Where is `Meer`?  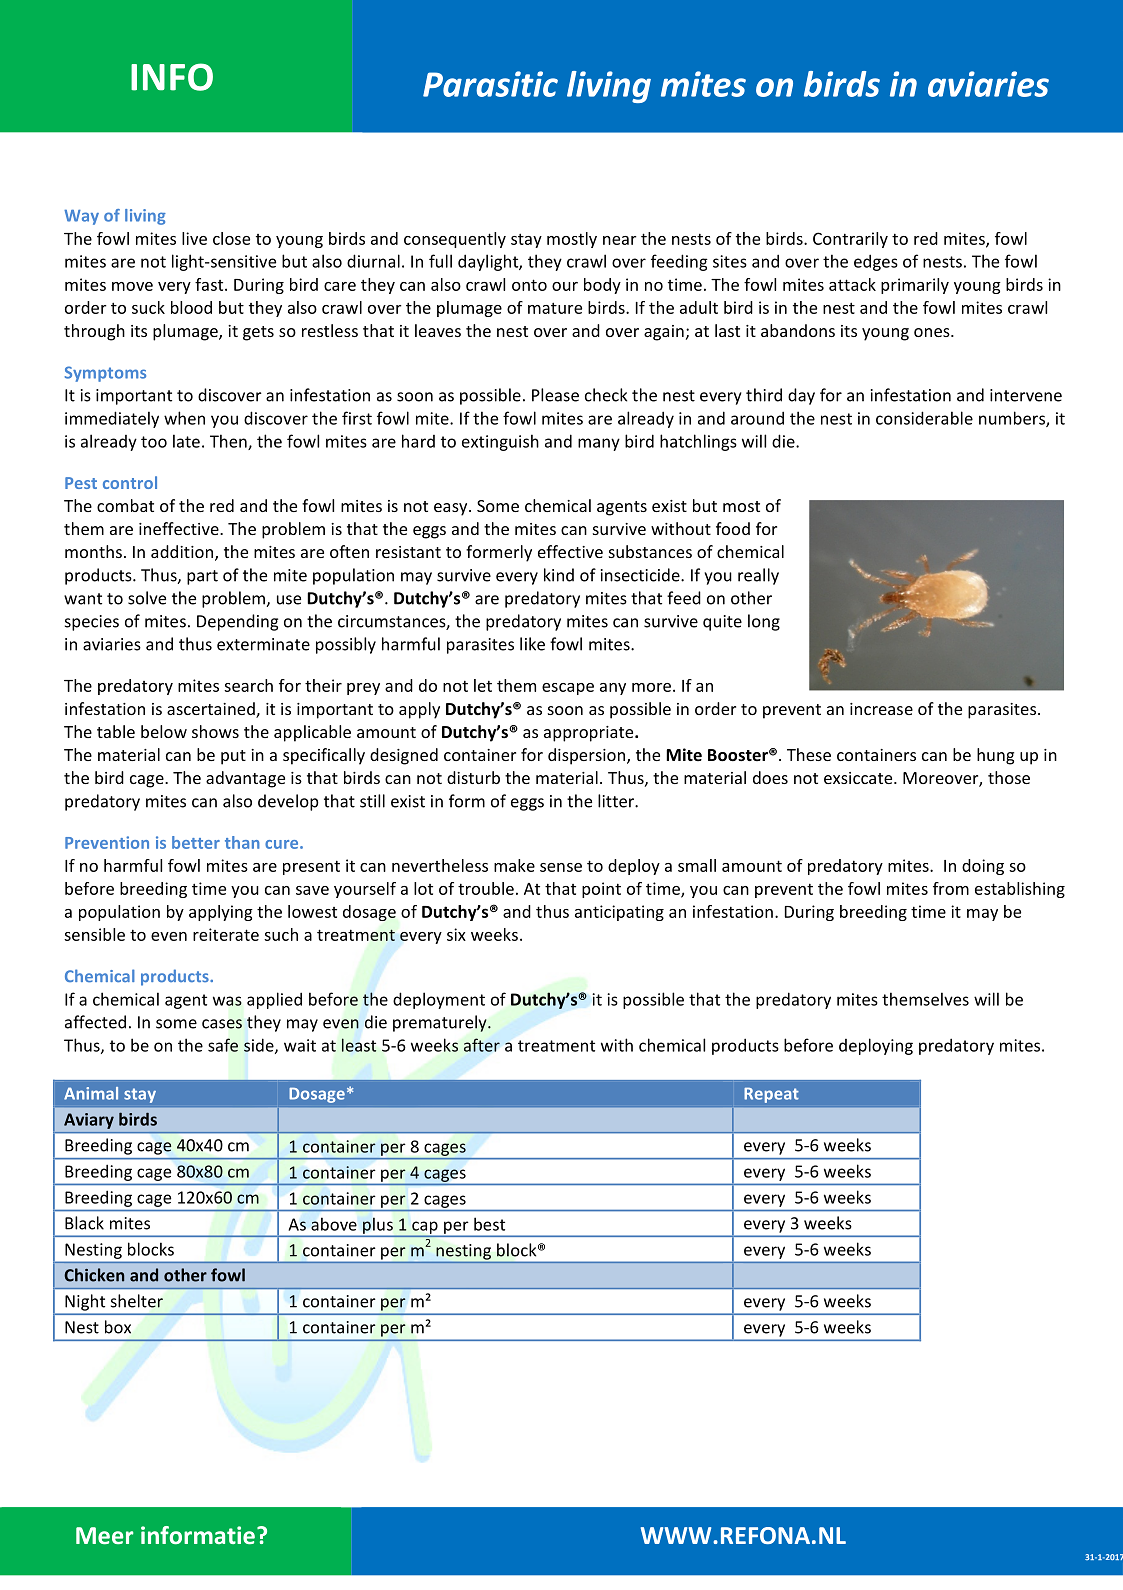 Meer is located at coordinates (104, 1535).
